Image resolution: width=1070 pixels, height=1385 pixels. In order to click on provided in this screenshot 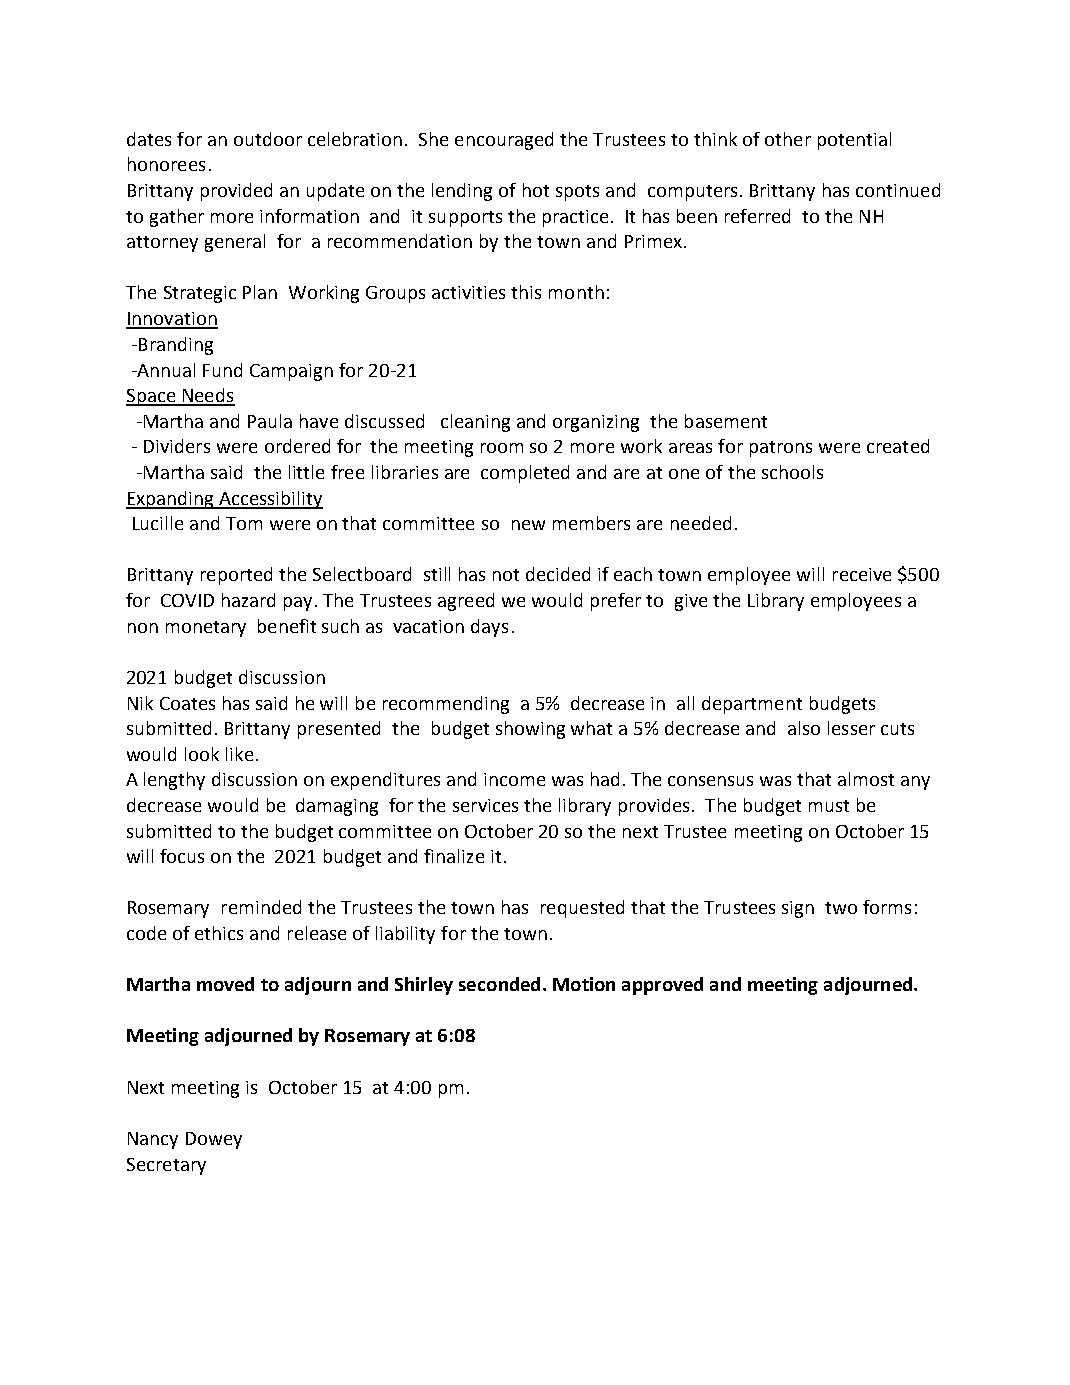, I will do `click(236, 192)`.
